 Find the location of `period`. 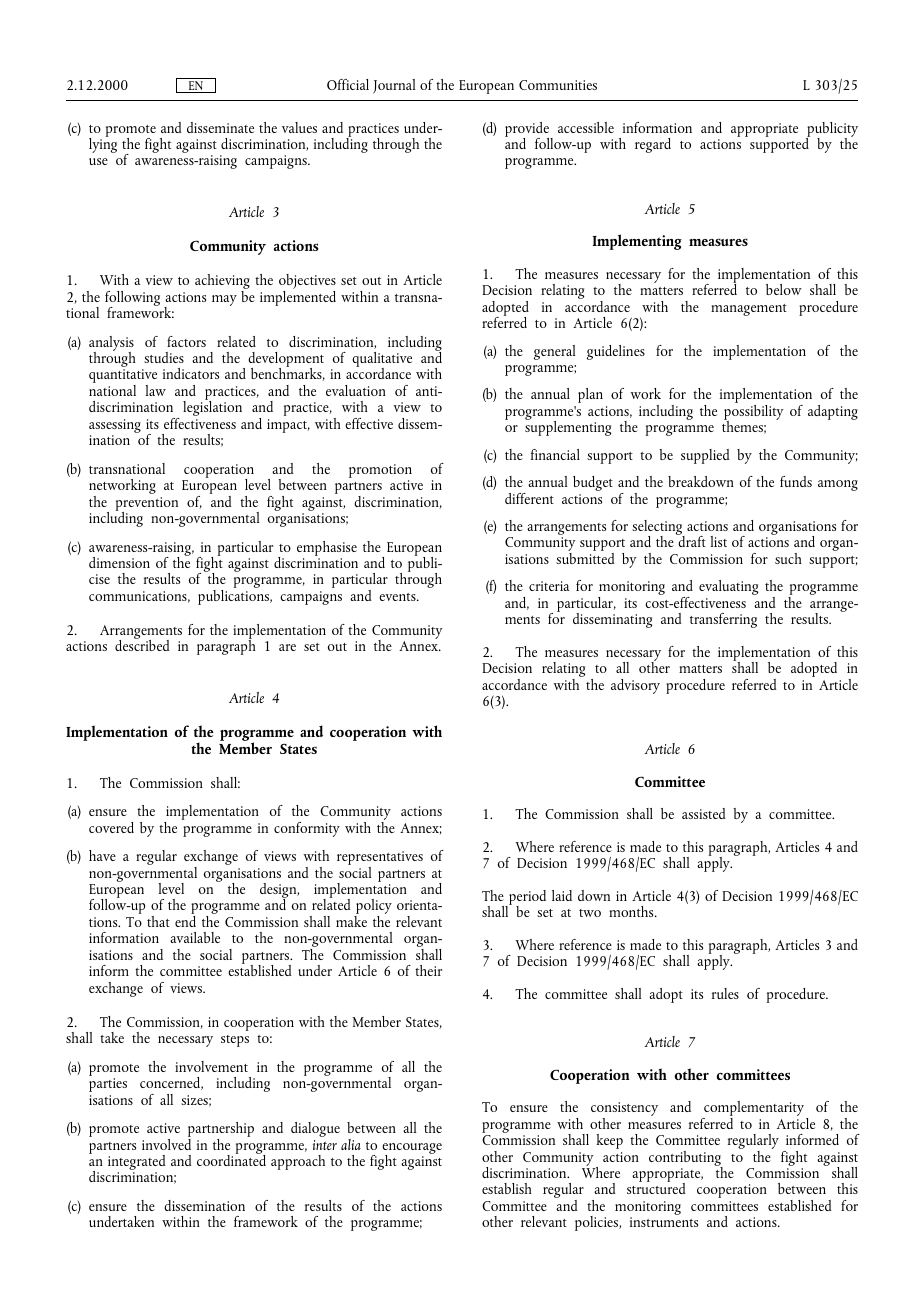

period is located at coordinates (526, 899).
